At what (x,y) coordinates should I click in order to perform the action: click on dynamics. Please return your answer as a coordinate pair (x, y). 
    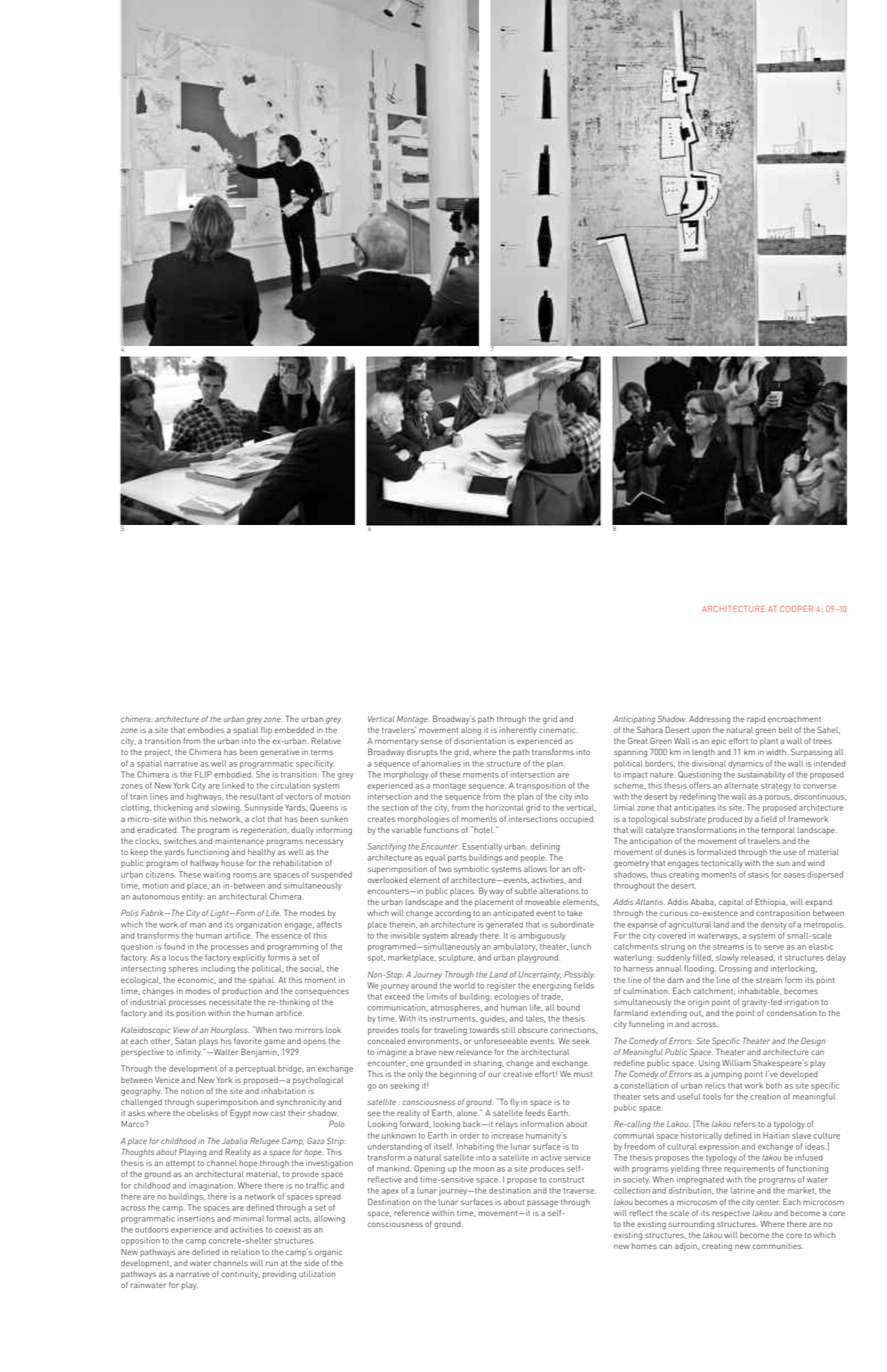
    Looking at the image, I should click on (745, 764).
